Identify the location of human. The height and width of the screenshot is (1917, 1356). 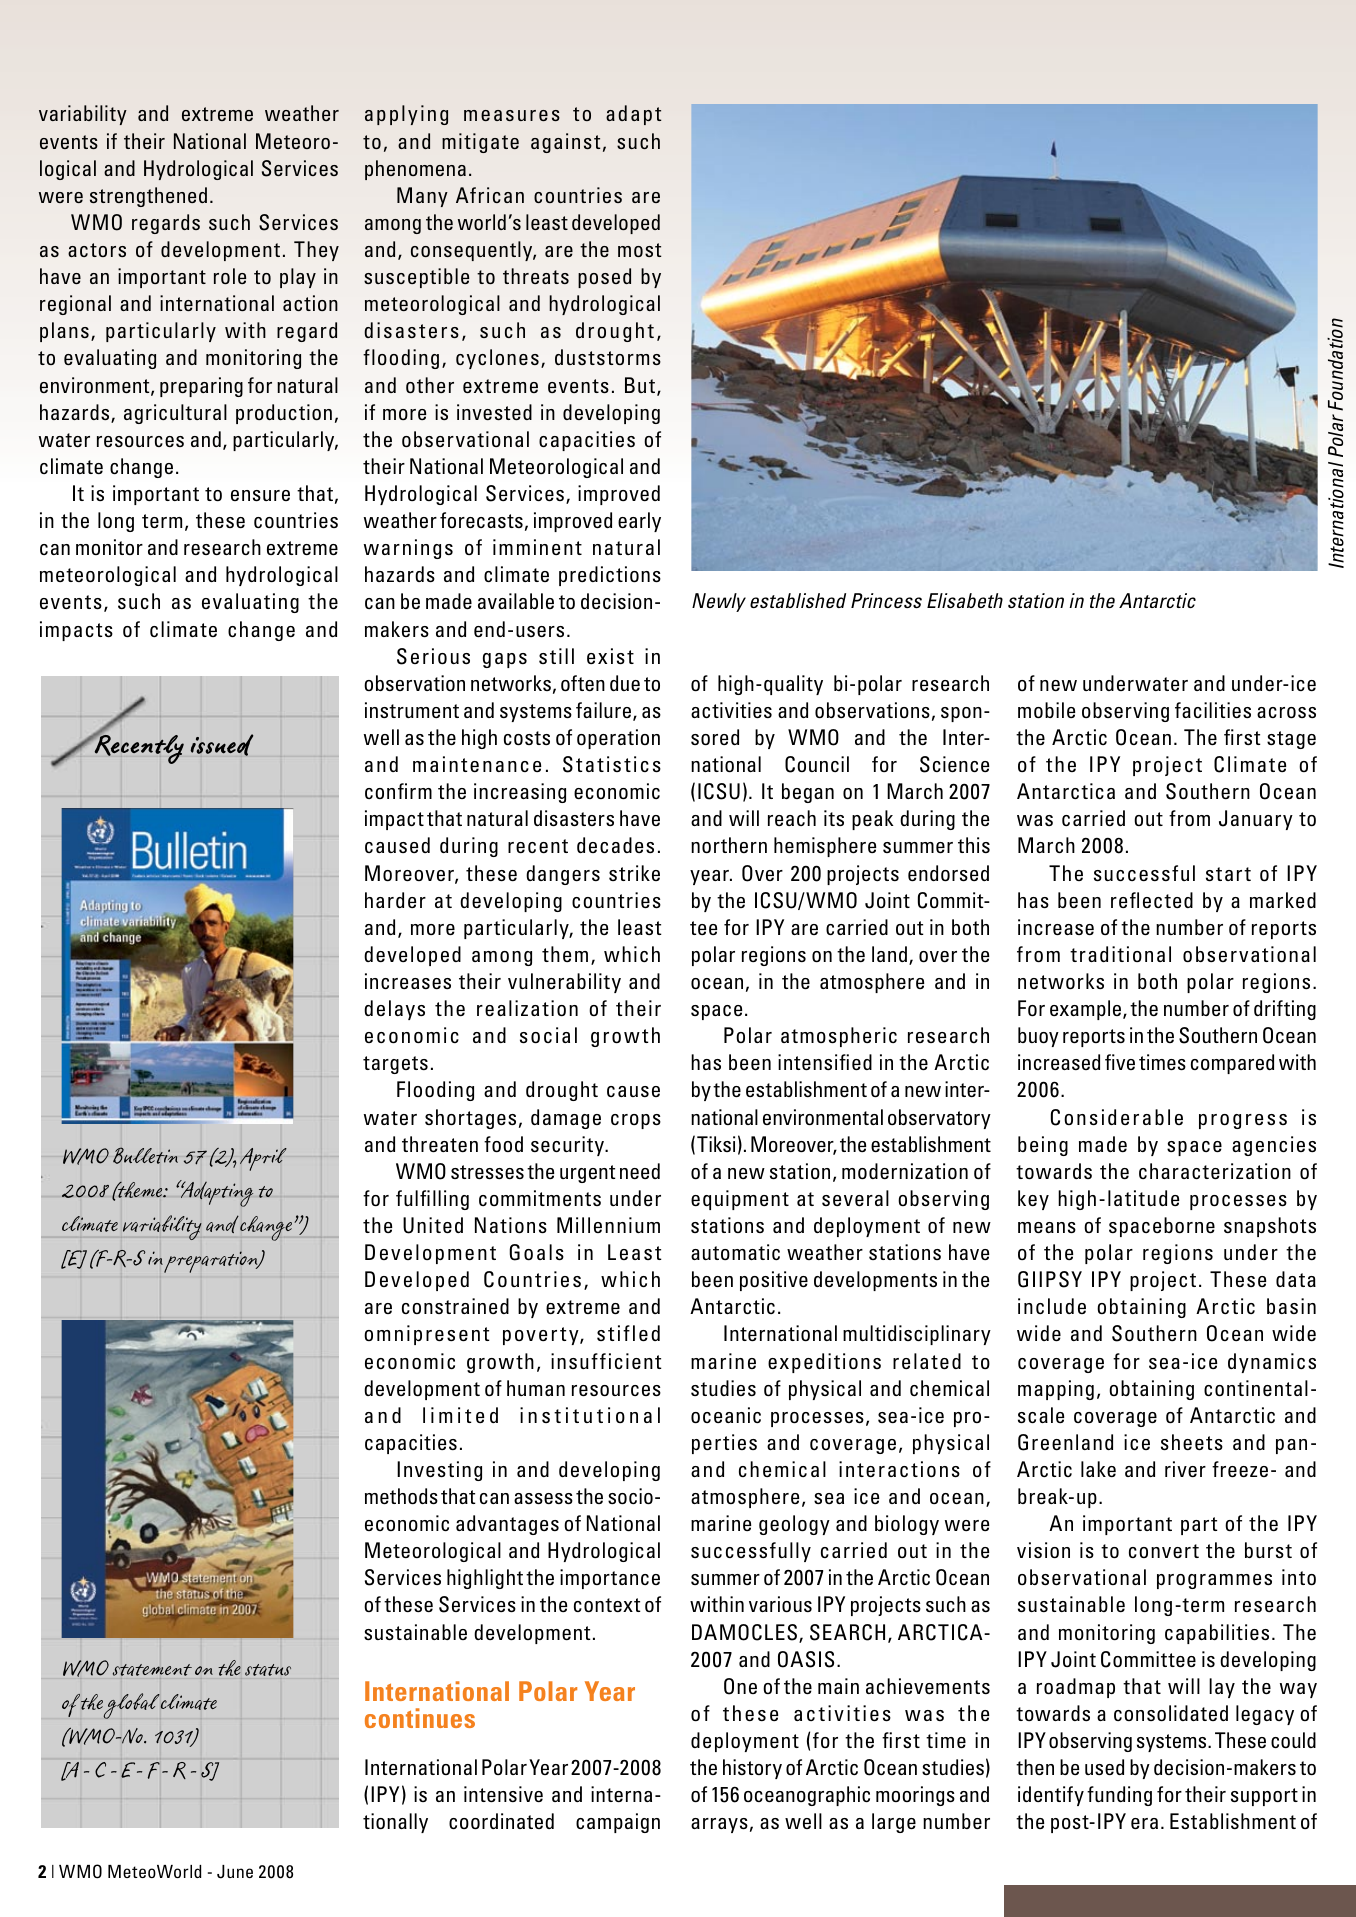
(536, 1388).
